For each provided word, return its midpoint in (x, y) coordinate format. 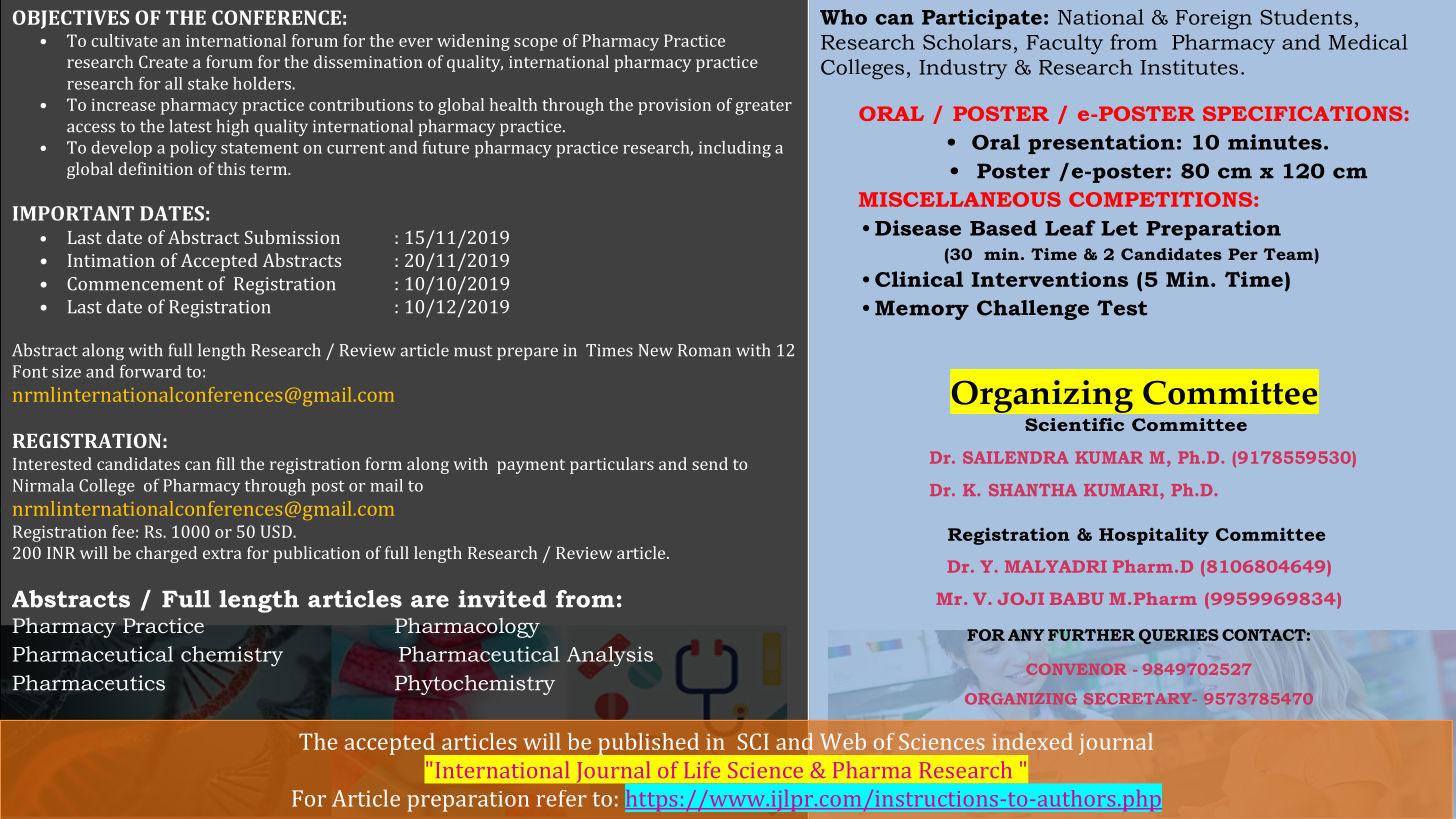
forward (150, 371)
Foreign (1214, 20)
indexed (1032, 741)
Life (702, 770)
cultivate (124, 40)
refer (561, 798)
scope (536, 44)
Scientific (1074, 424)
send (710, 463)
